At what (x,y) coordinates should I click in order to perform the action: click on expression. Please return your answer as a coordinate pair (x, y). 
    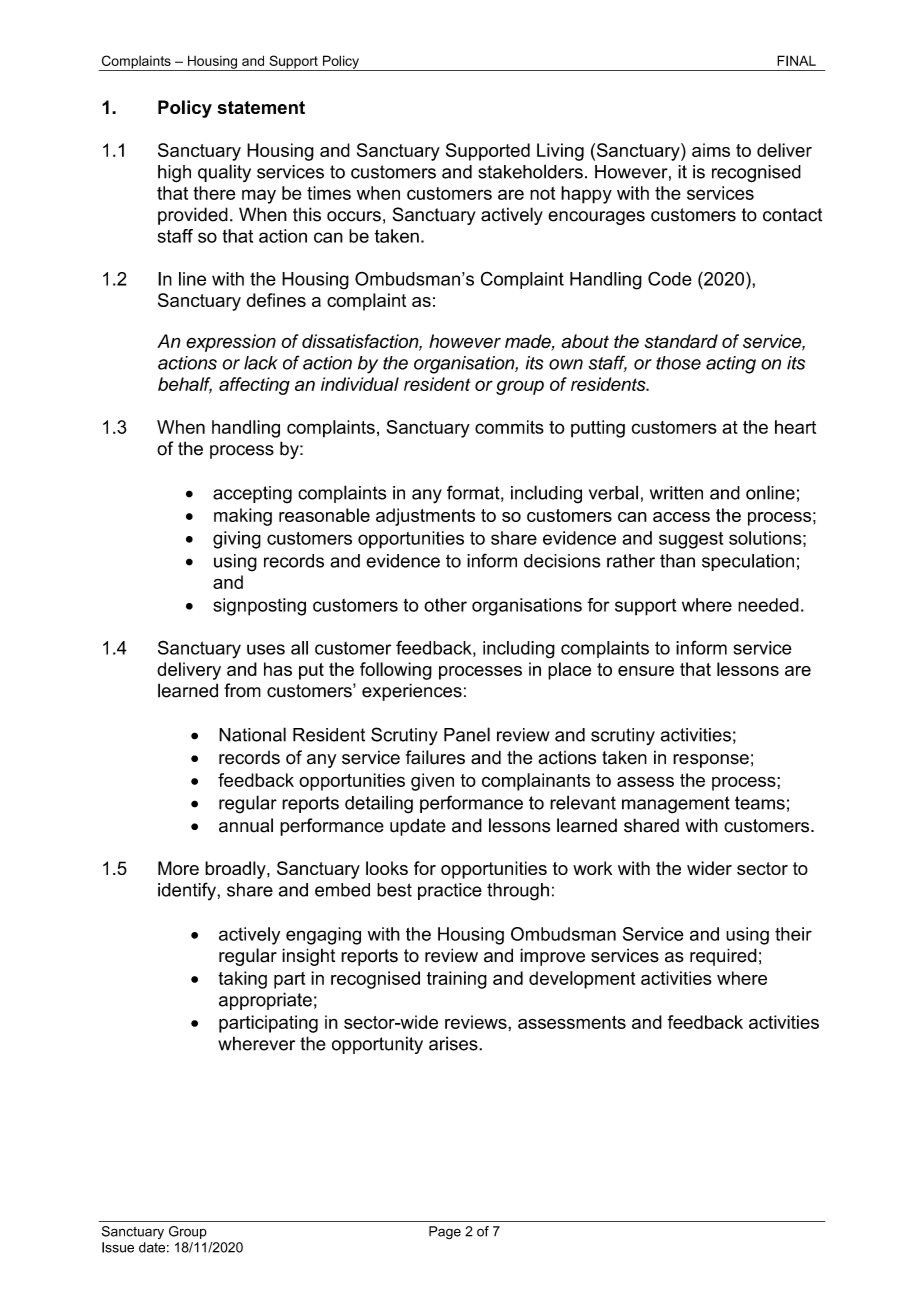
    Looking at the image, I should click on (231, 343).
